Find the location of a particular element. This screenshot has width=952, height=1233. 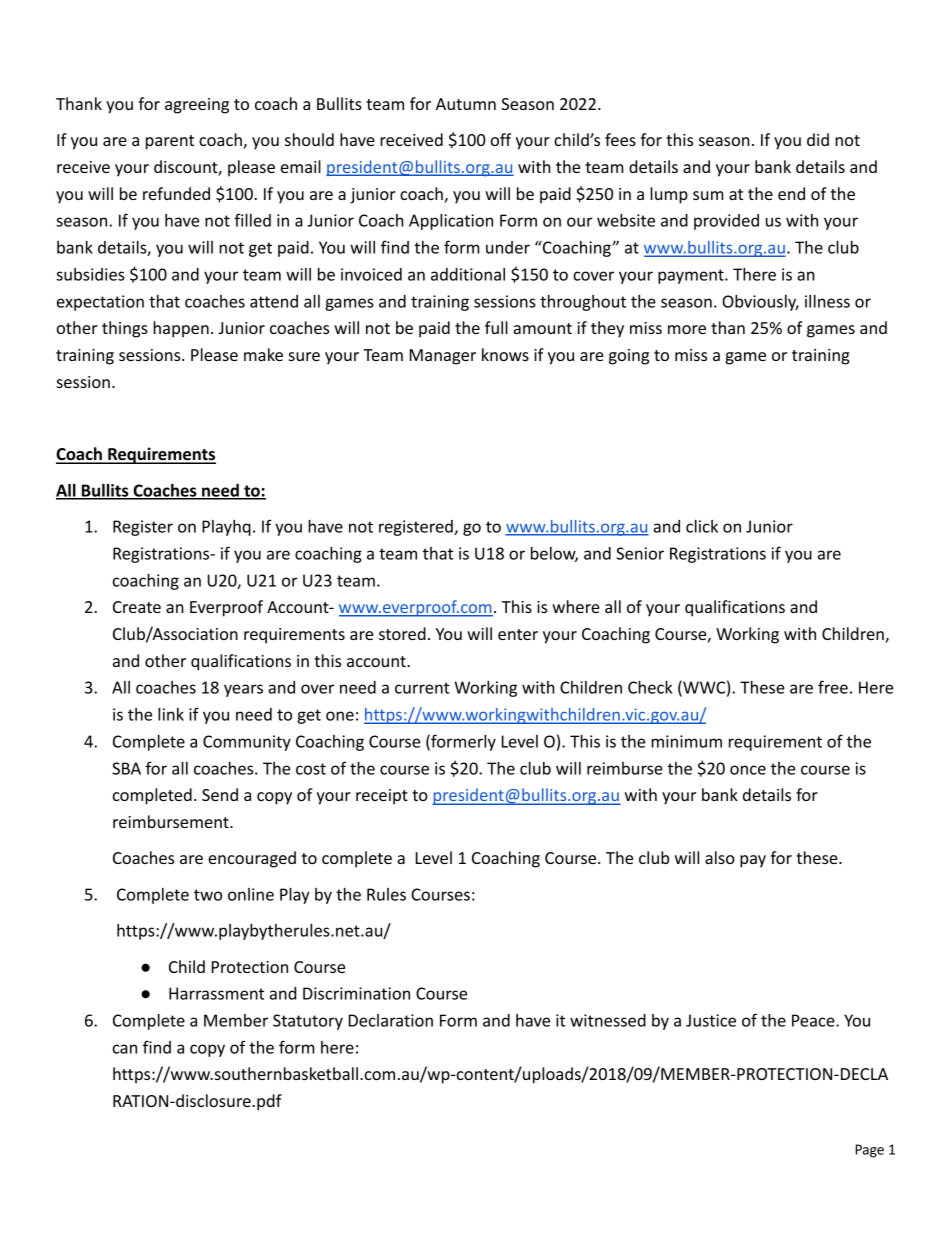

receipt is located at coordinates (382, 797).
